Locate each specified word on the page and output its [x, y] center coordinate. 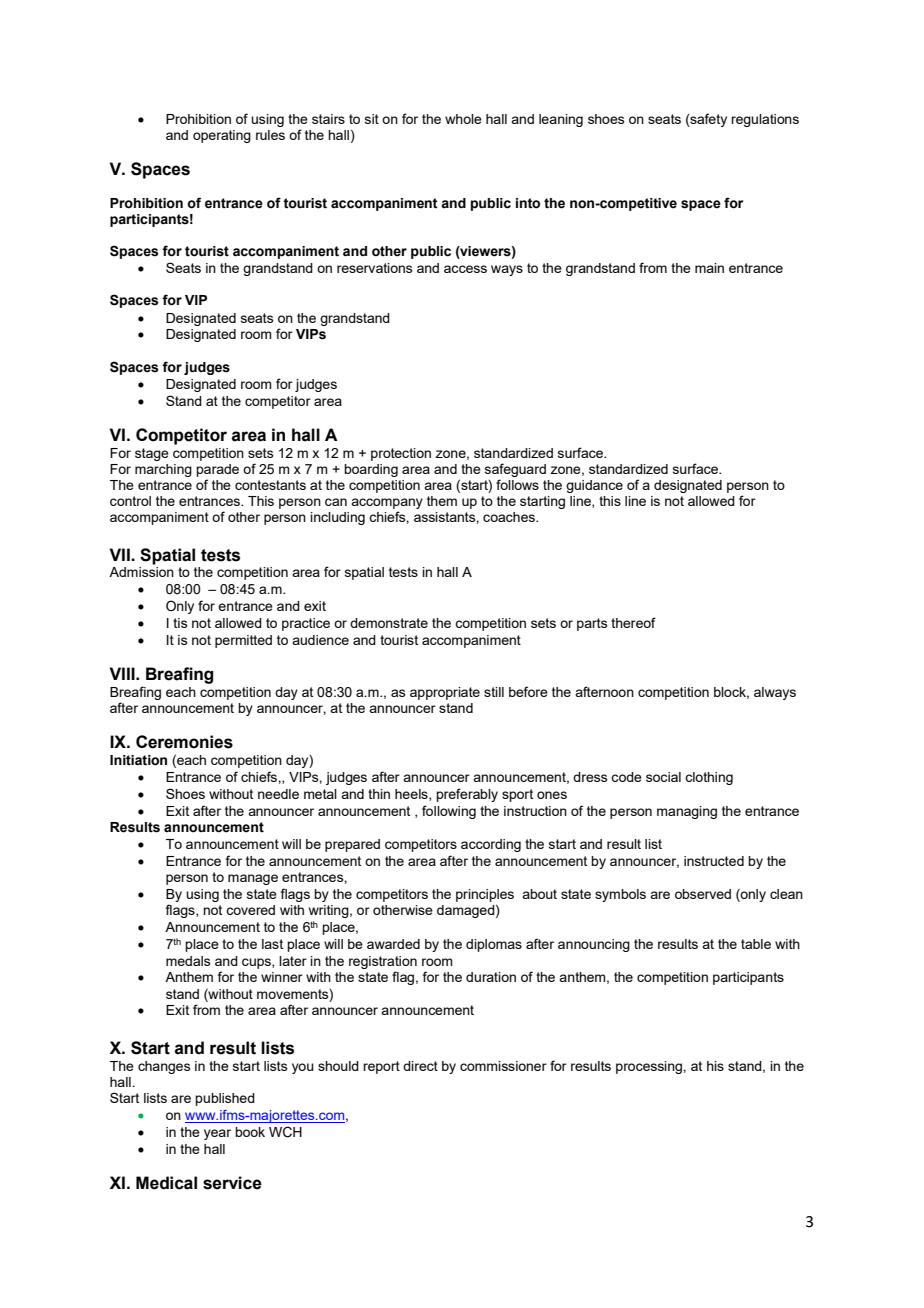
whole [463, 119]
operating [222, 136]
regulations [765, 120]
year [217, 1134]
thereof [633, 622]
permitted [243, 641]
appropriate [445, 693]
